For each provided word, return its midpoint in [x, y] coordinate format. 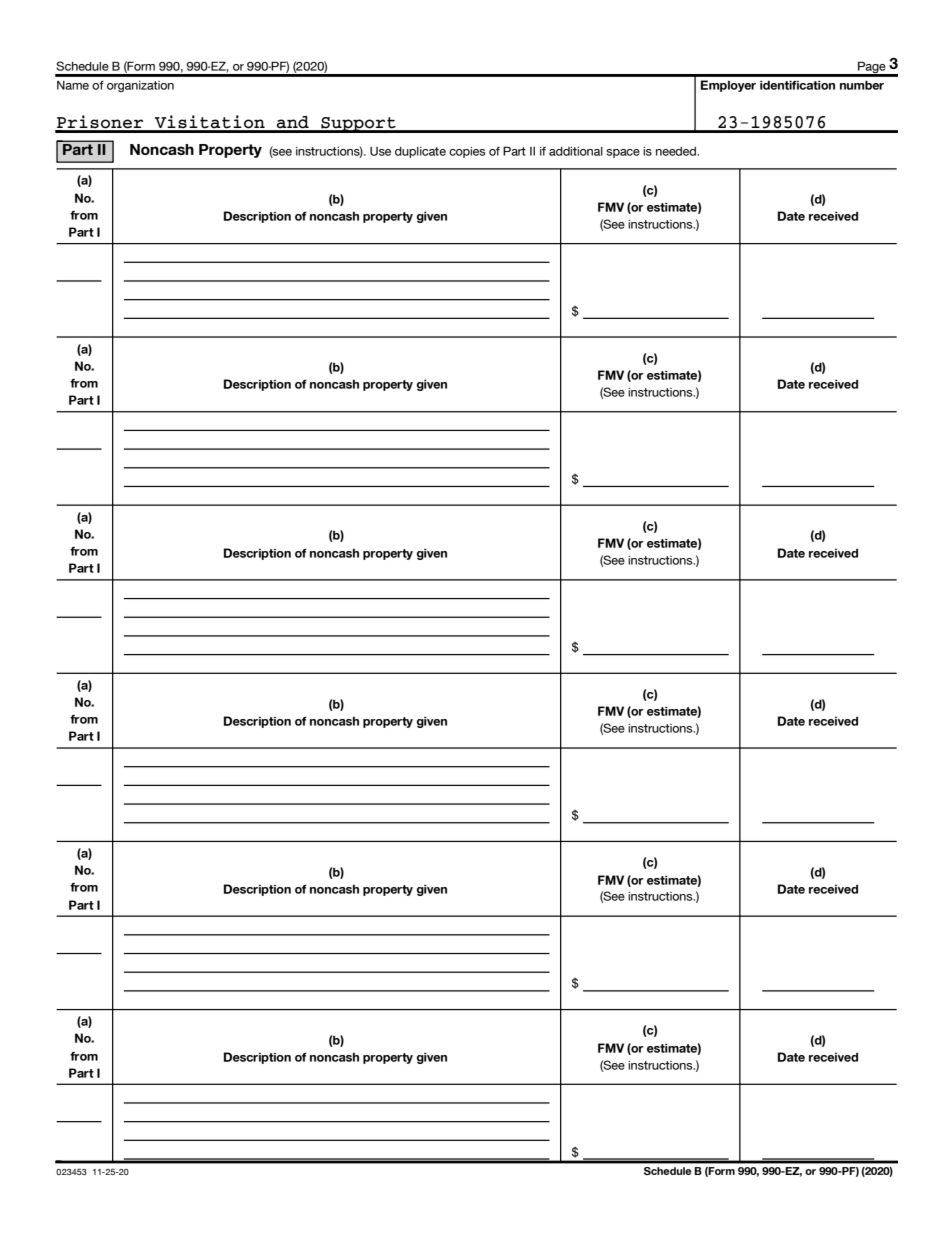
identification [797, 85]
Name [73, 85]
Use [380, 151]
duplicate [420, 152]
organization [140, 86]
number [862, 85]
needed [677, 151]
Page [872, 68]
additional [576, 151]
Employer [728, 86]
